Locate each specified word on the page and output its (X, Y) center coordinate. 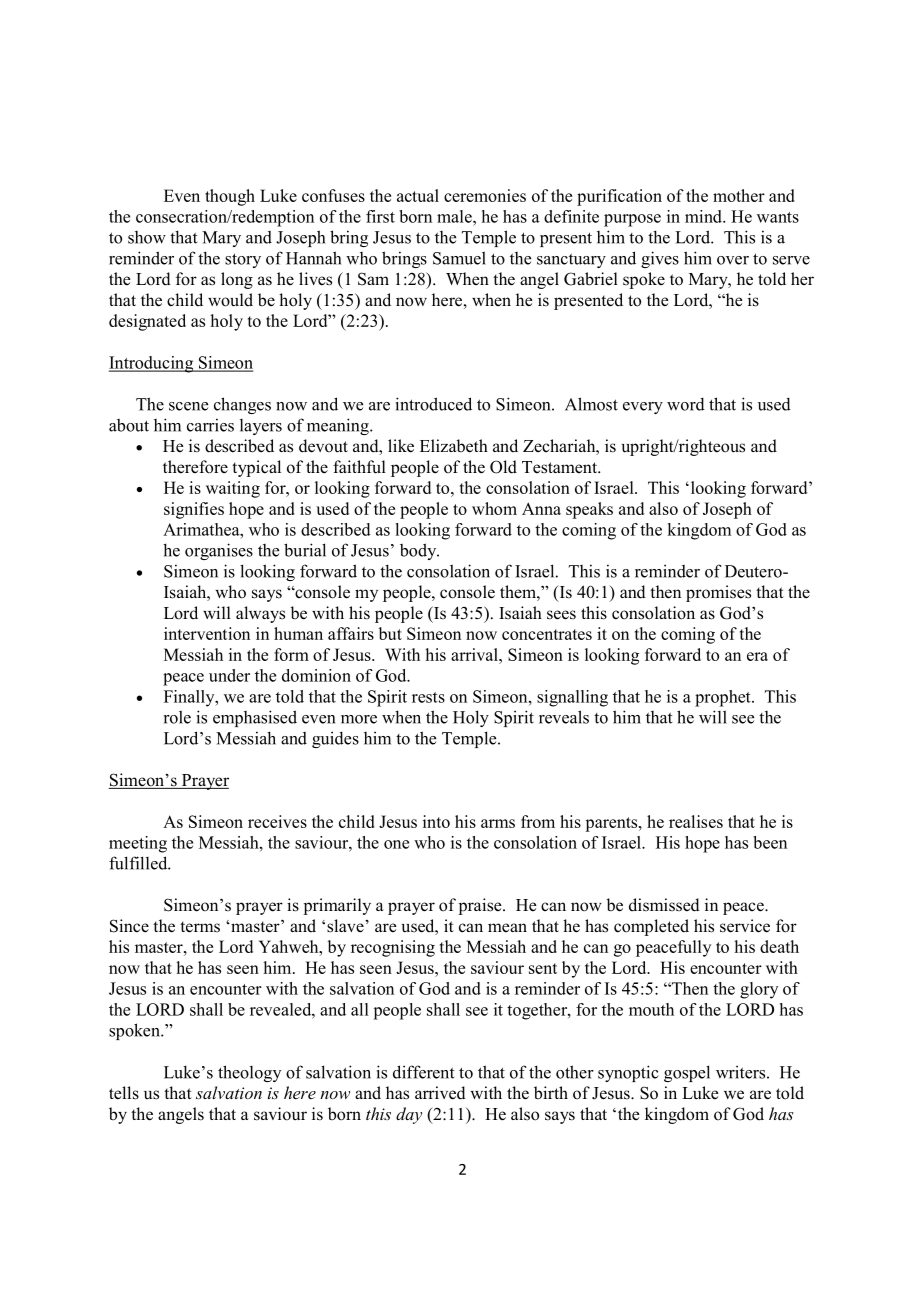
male (455, 216)
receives (277, 821)
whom (494, 508)
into (436, 821)
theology (249, 1073)
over (733, 260)
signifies (194, 510)
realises (696, 821)
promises (718, 593)
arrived (440, 1093)
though (230, 197)
